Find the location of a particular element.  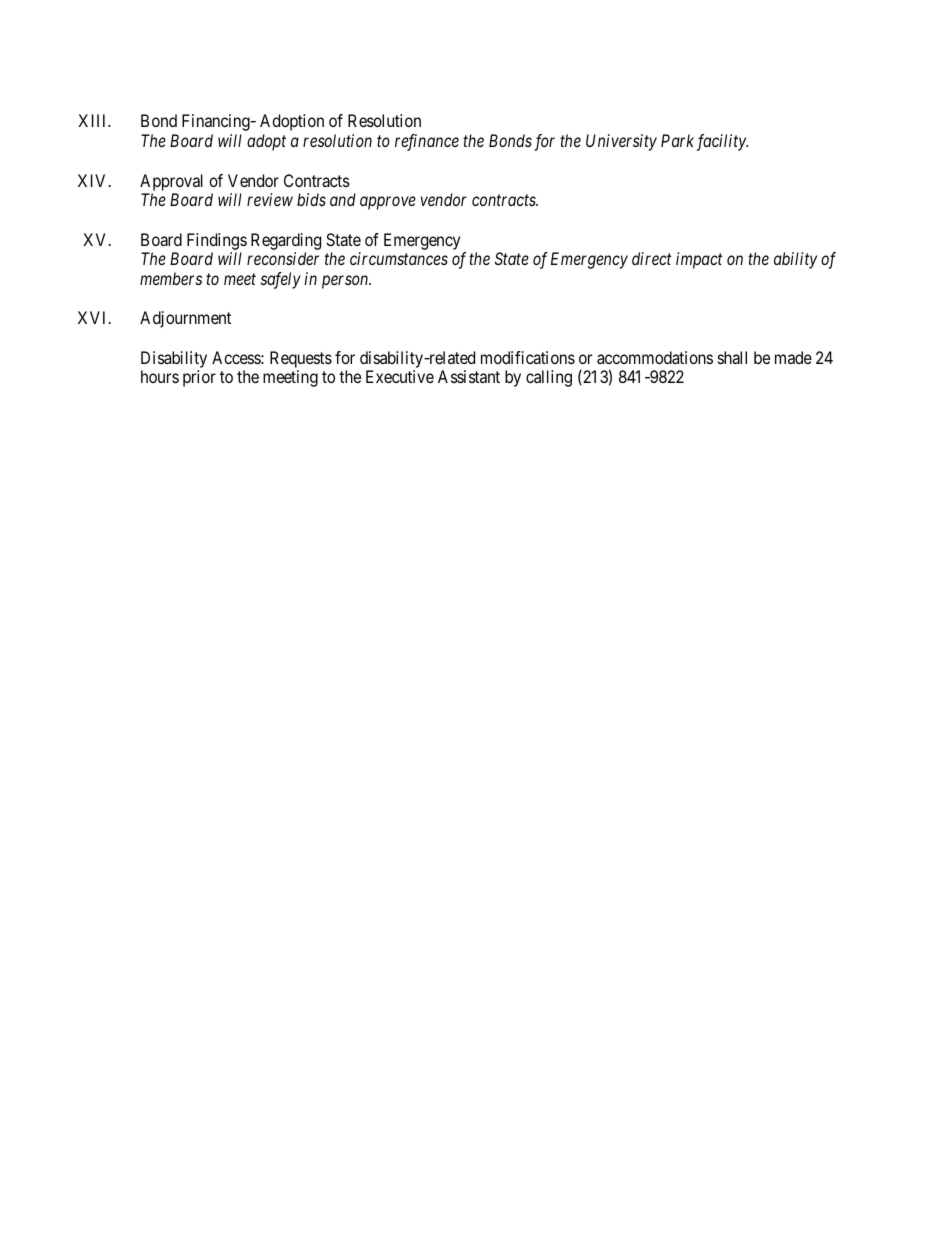

Assistant is located at coordinates (469, 376).
